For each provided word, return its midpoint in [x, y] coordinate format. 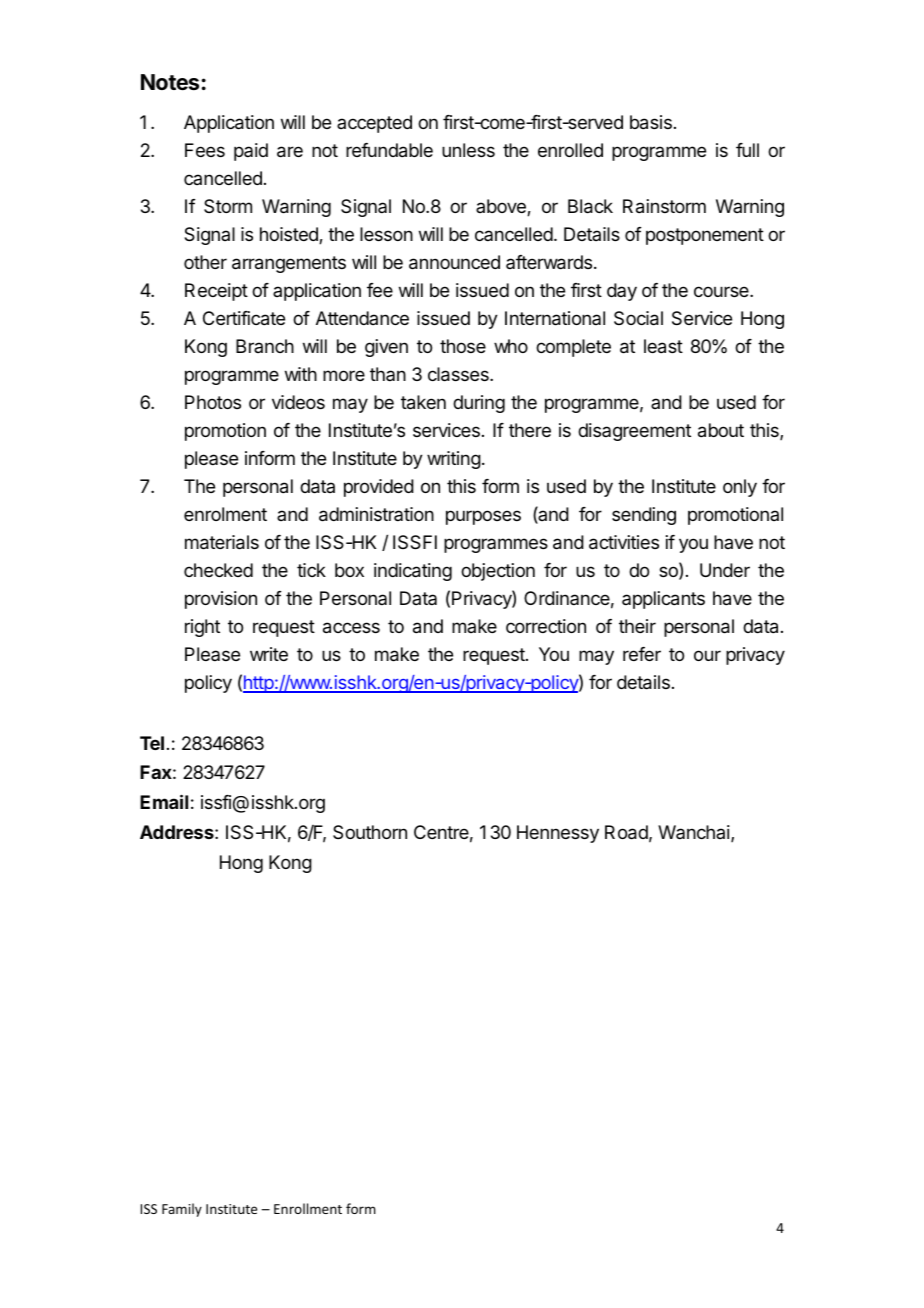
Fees [205, 150]
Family [182, 1210]
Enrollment [308, 1208]
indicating [413, 572]
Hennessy [558, 834]
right [202, 628]
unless [468, 150]
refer [642, 654]
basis [651, 122]
